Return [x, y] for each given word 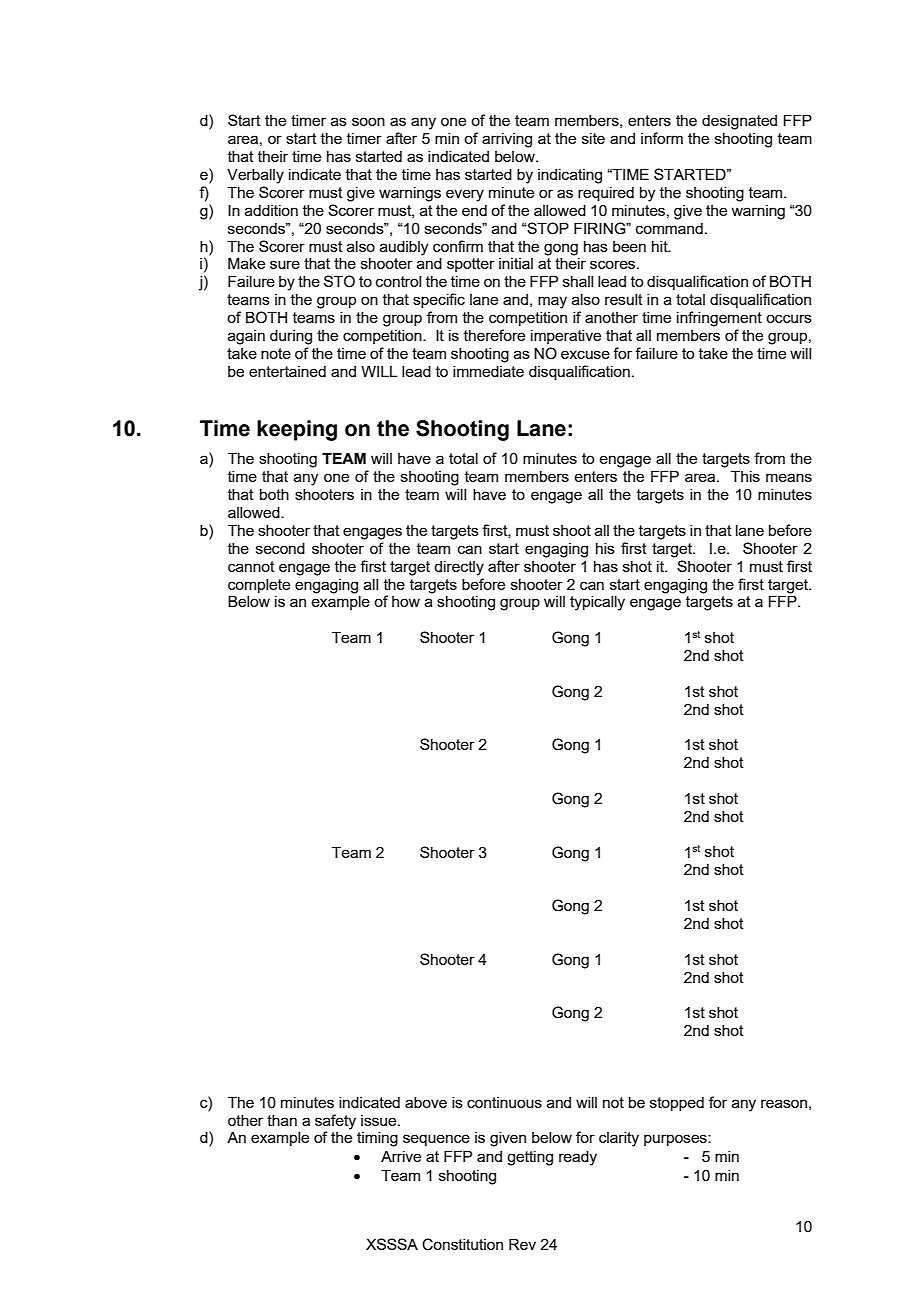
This [745, 476]
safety [335, 1122]
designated [739, 122]
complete [259, 586]
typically [597, 603]
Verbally [255, 176]
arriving [507, 140]
